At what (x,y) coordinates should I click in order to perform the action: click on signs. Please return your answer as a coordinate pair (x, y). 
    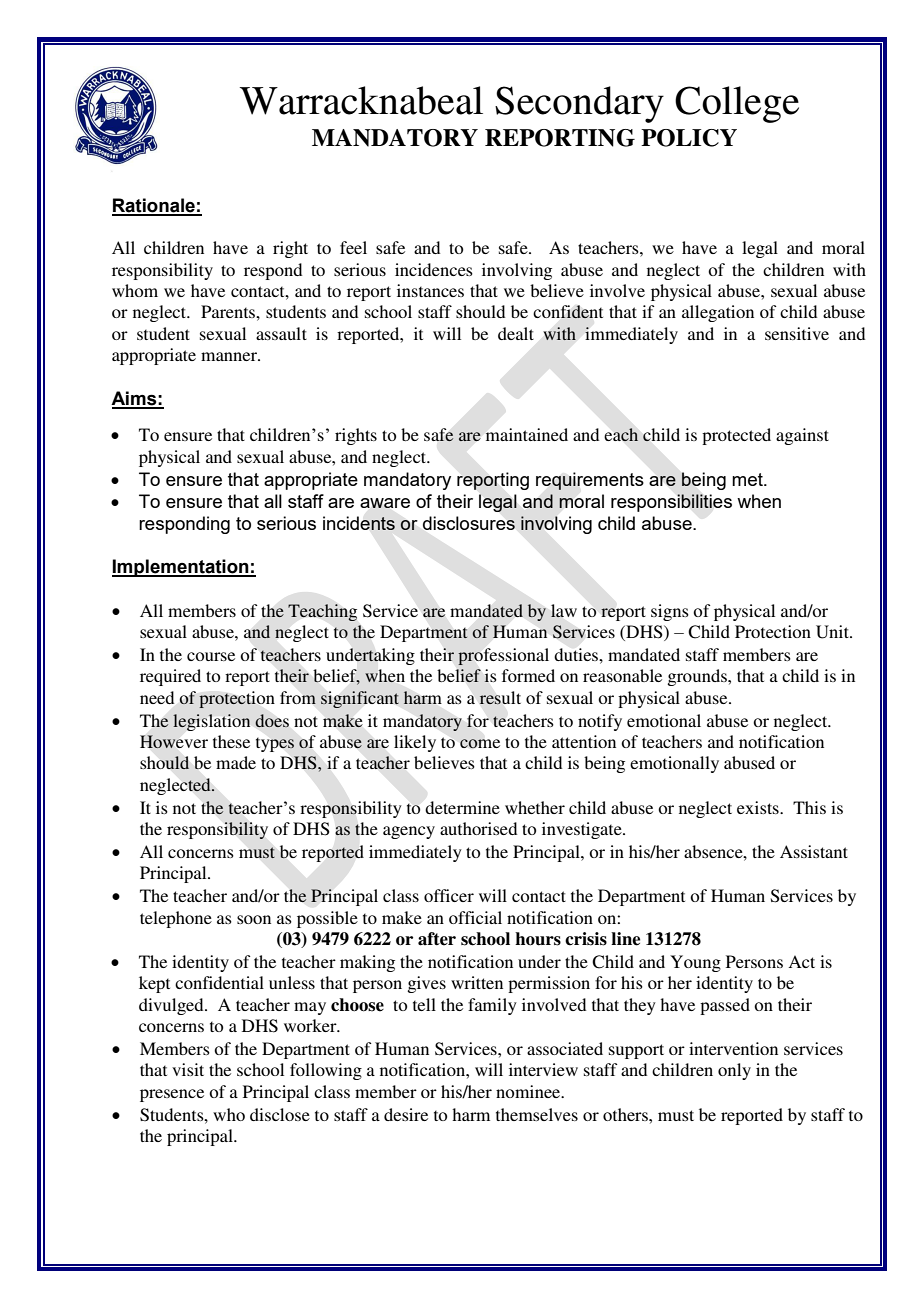
    Looking at the image, I should click on (670, 612).
